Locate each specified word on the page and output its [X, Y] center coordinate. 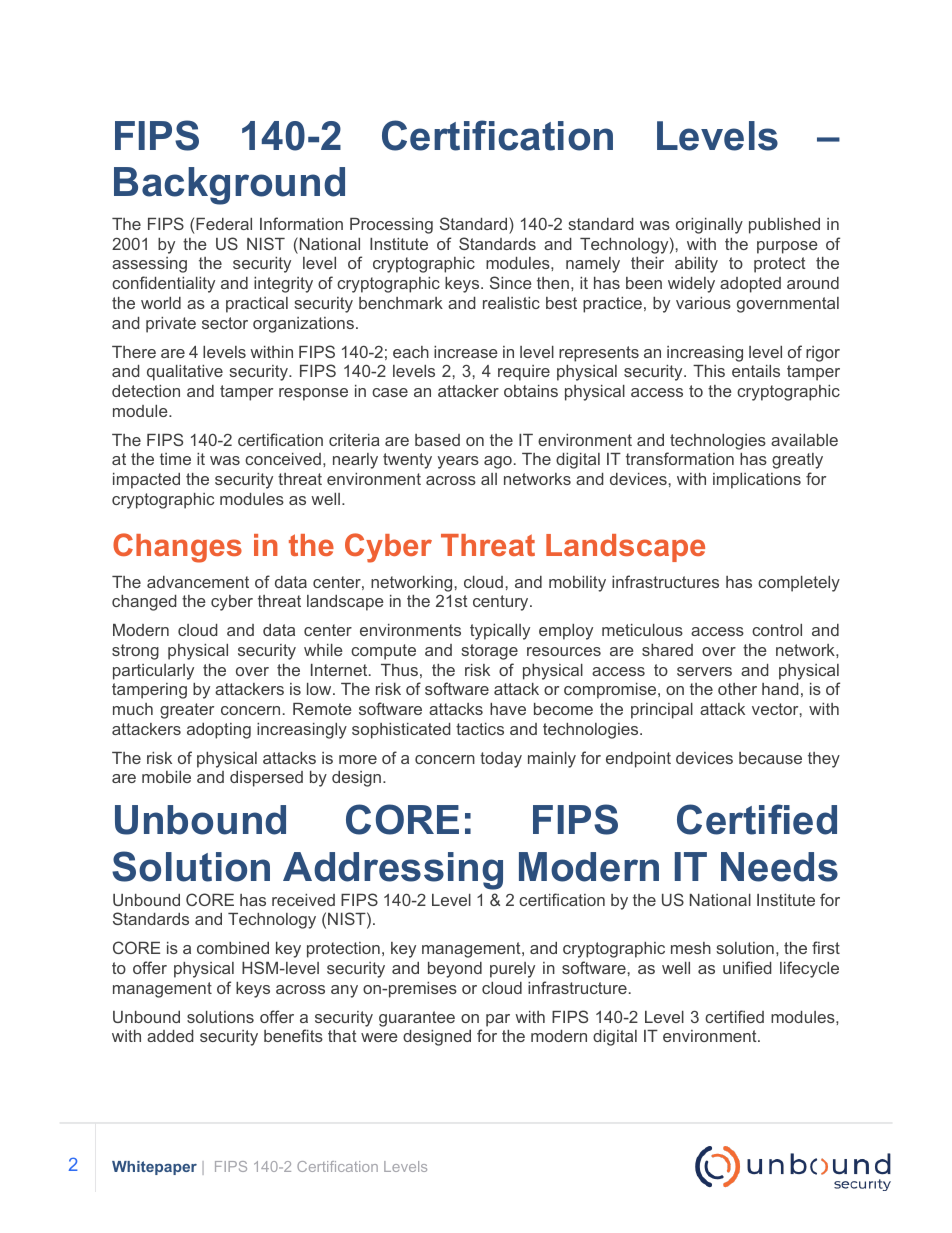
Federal [224, 224]
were [379, 1037]
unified [747, 967]
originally [709, 226]
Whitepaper [154, 1168]
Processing [391, 226]
